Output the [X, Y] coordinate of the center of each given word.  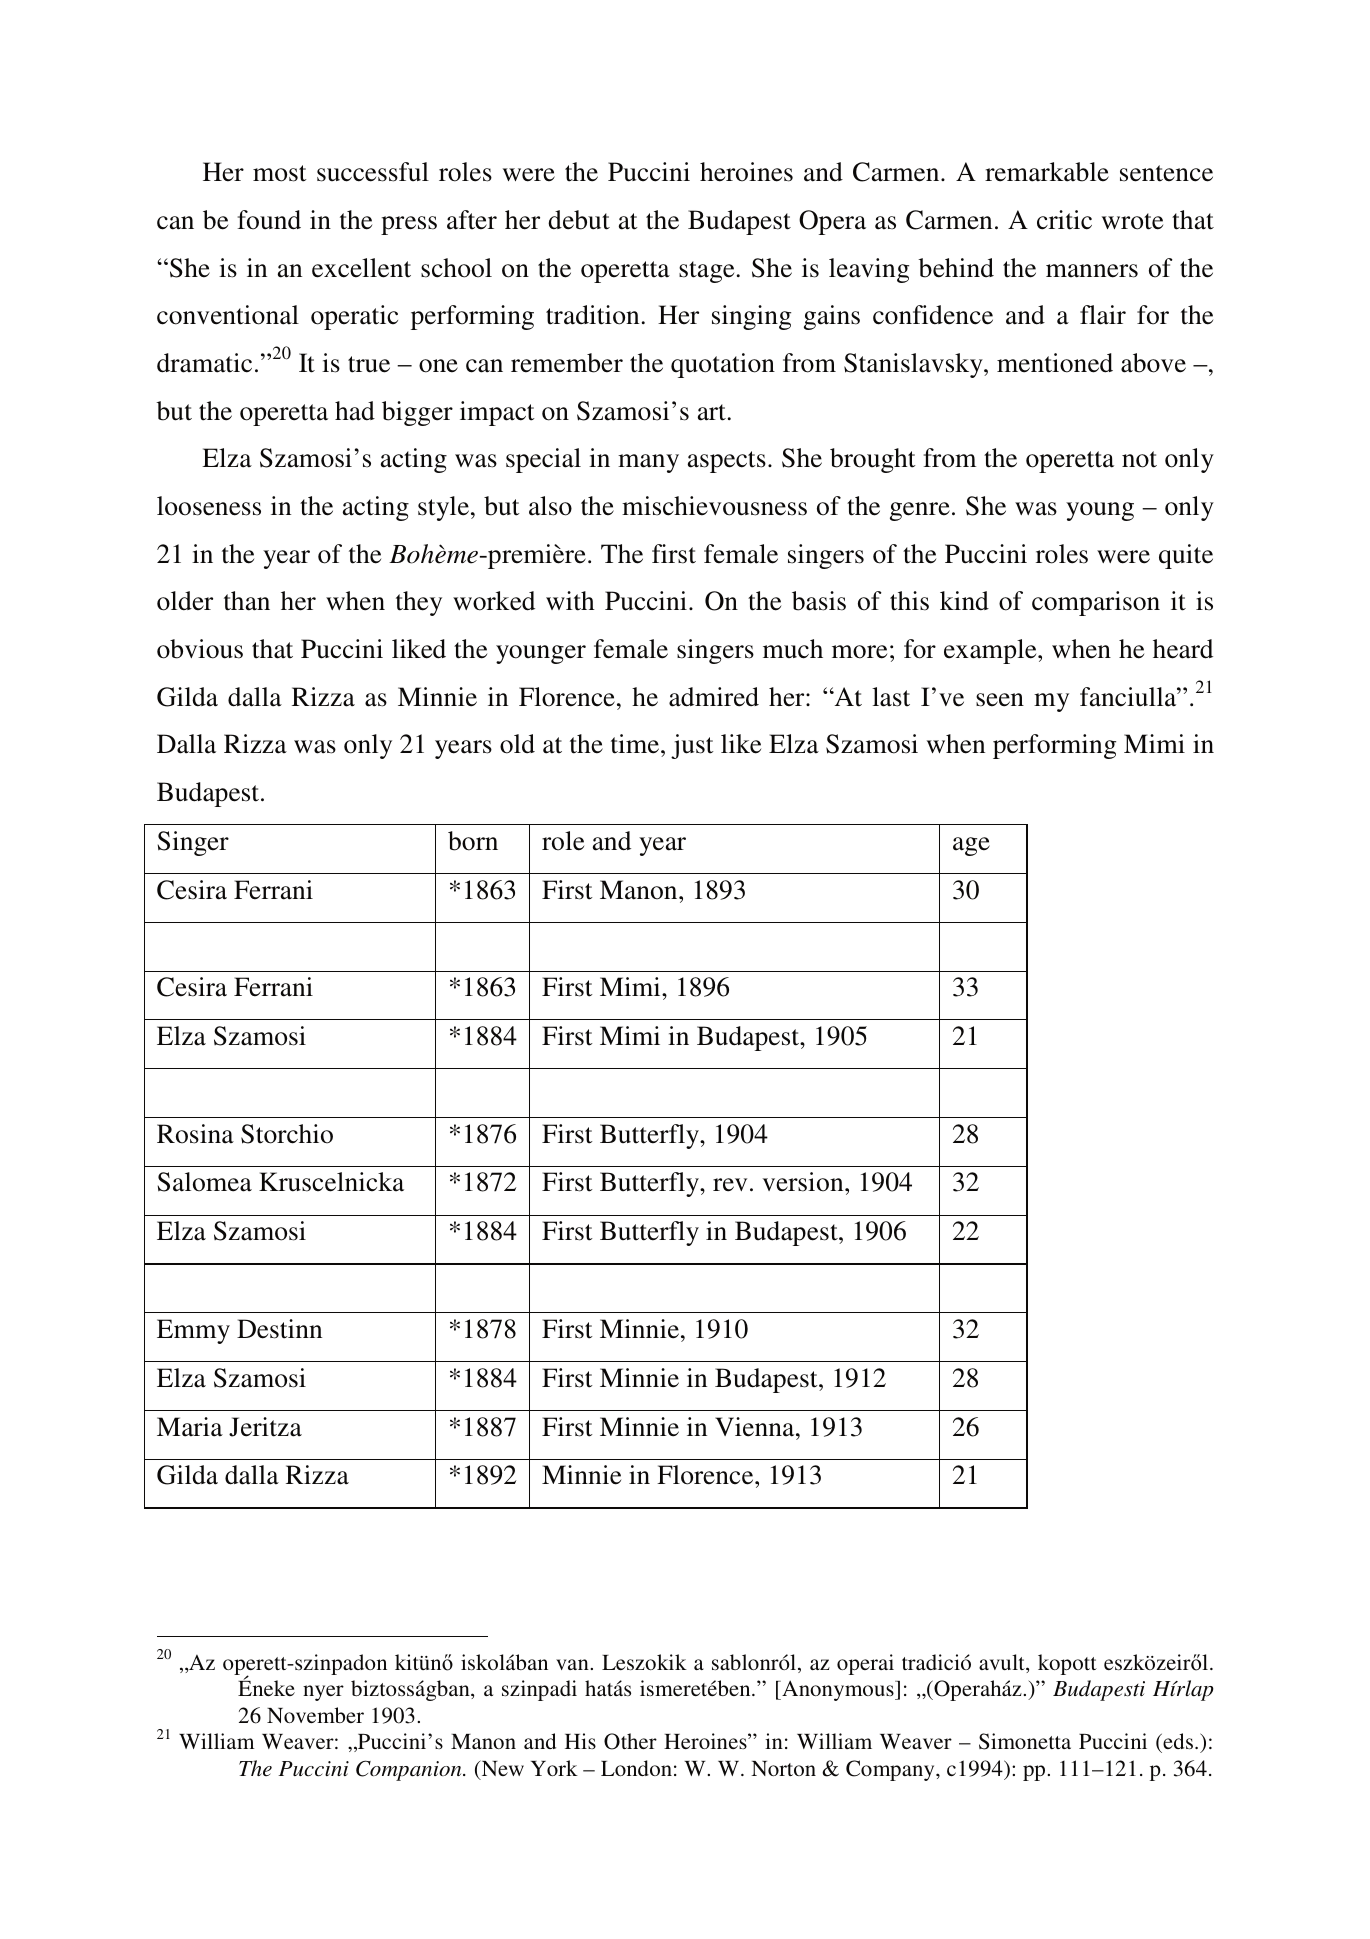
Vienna [756, 1427]
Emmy [193, 1331]
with [570, 601]
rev [730, 1185]
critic [1064, 220]
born [473, 841]
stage [706, 272]
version [804, 1182]
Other [630, 1741]
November [315, 1715]
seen [1000, 700]
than [247, 601]
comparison [1096, 603]
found [269, 220]
